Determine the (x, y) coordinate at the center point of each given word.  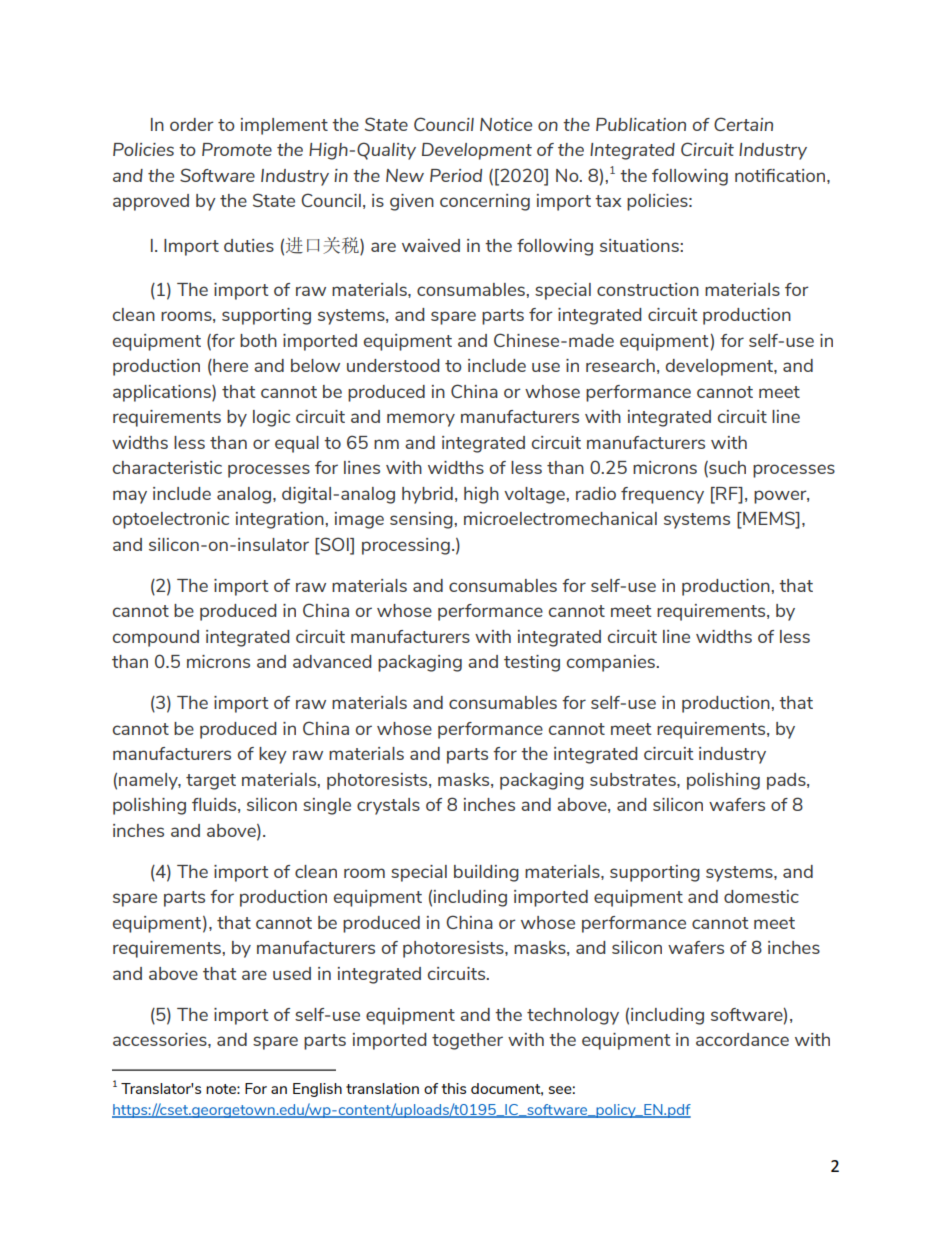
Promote (237, 149)
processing (406, 546)
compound (156, 638)
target (211, 782)
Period (456, 175)
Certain (743, 124)
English (317, 1090)
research (620, 365)
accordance (742, 1039)
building (486, 873)
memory (421, 420)
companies (612, 663)
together (467, 1041)
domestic (761, 896)
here (229, 367)
